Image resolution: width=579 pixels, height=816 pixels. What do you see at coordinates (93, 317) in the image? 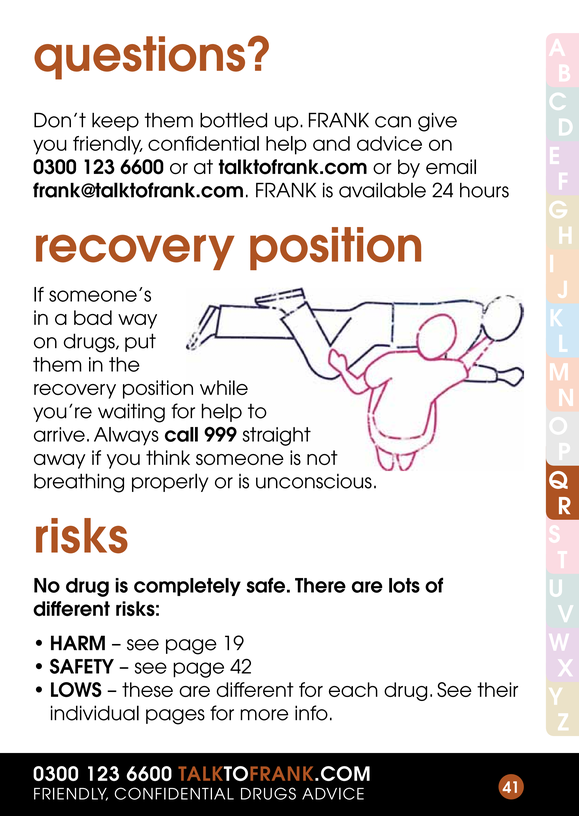
I see `bad` at bounding box center [93, 317].
